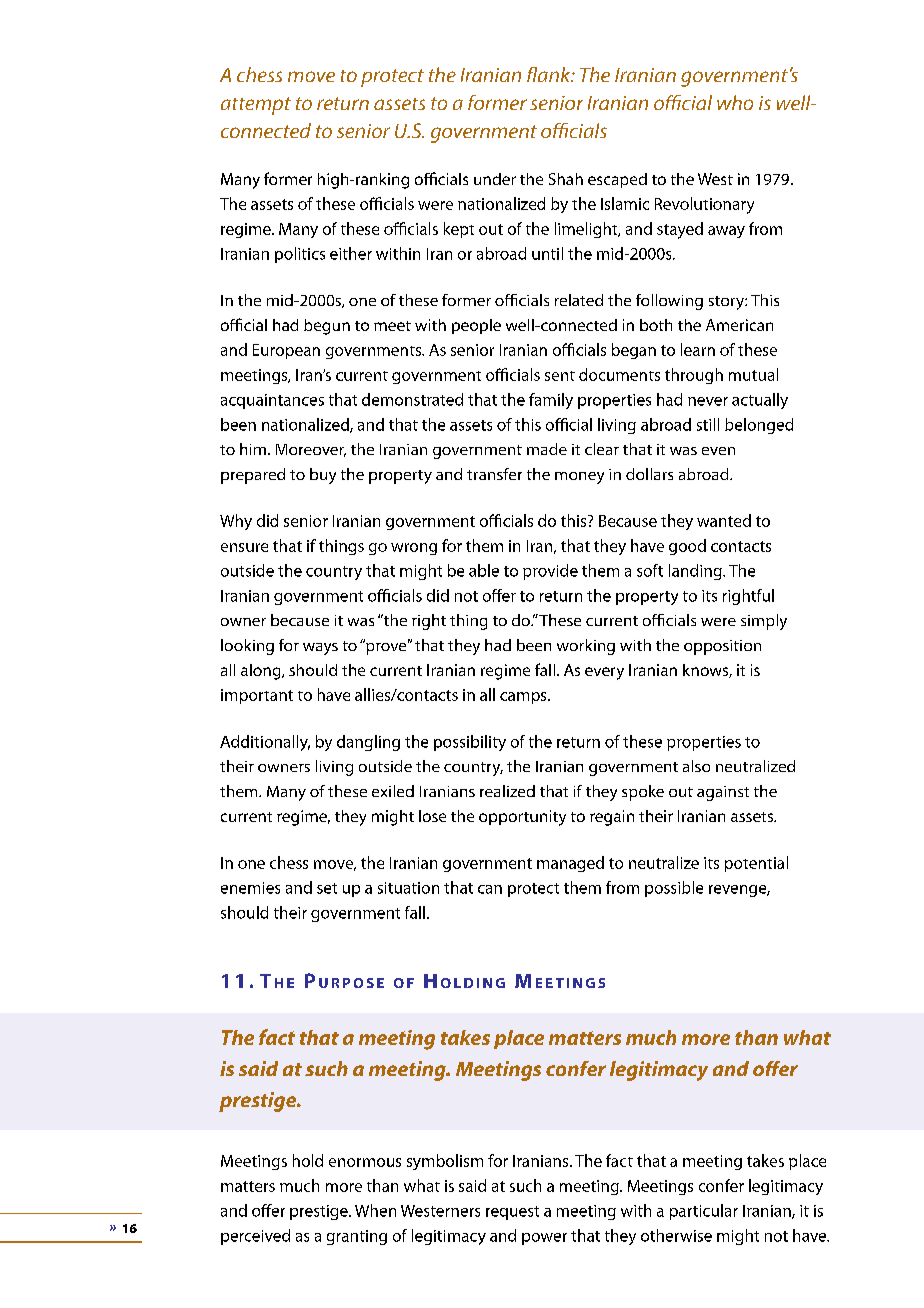 The image size is (924, 1308). Describe the element at coordinates (704, 1212) in the document. I see `particular` at that location.
